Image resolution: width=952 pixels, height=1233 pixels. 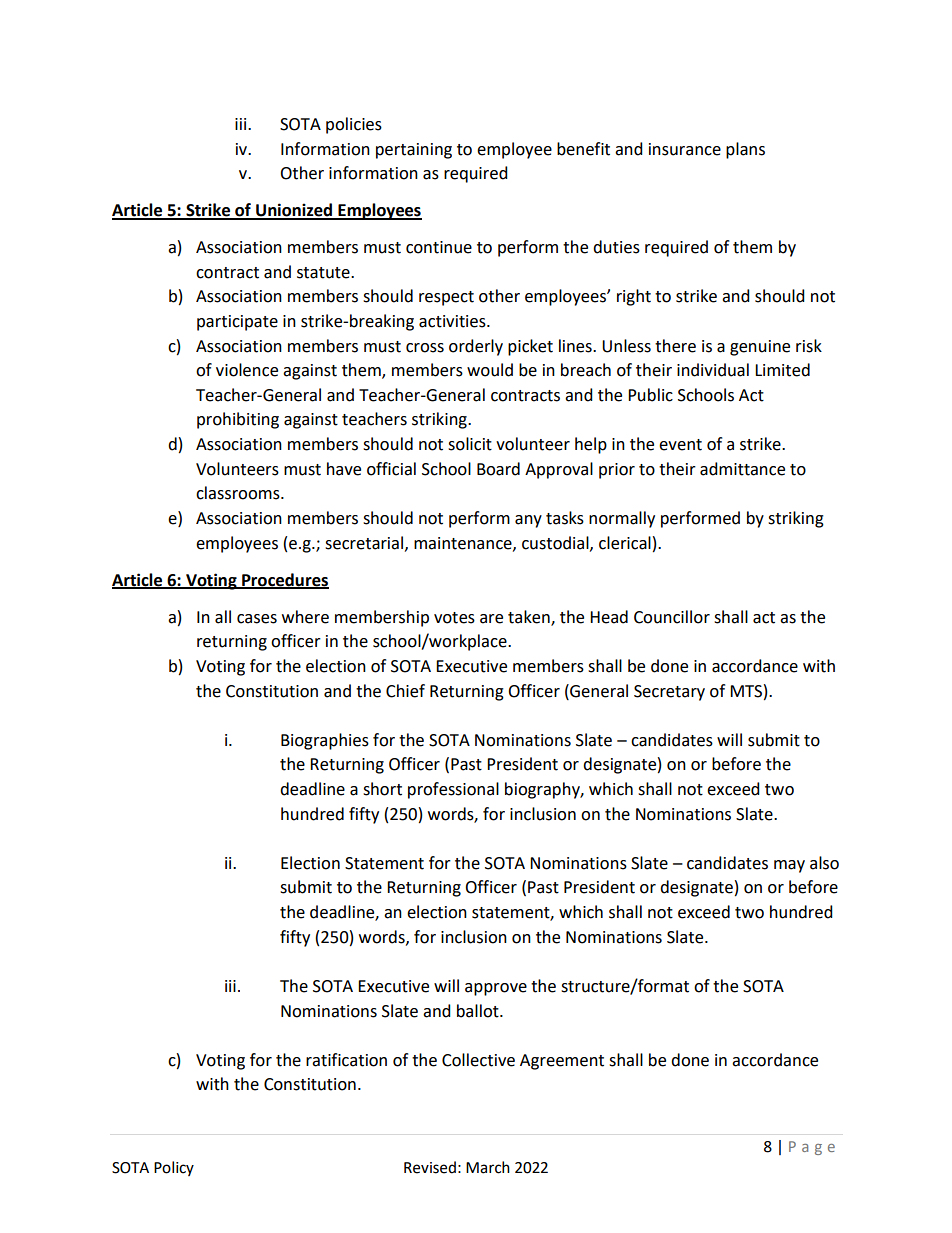 I want to click on Unionized, so click(x=294, y=211).
